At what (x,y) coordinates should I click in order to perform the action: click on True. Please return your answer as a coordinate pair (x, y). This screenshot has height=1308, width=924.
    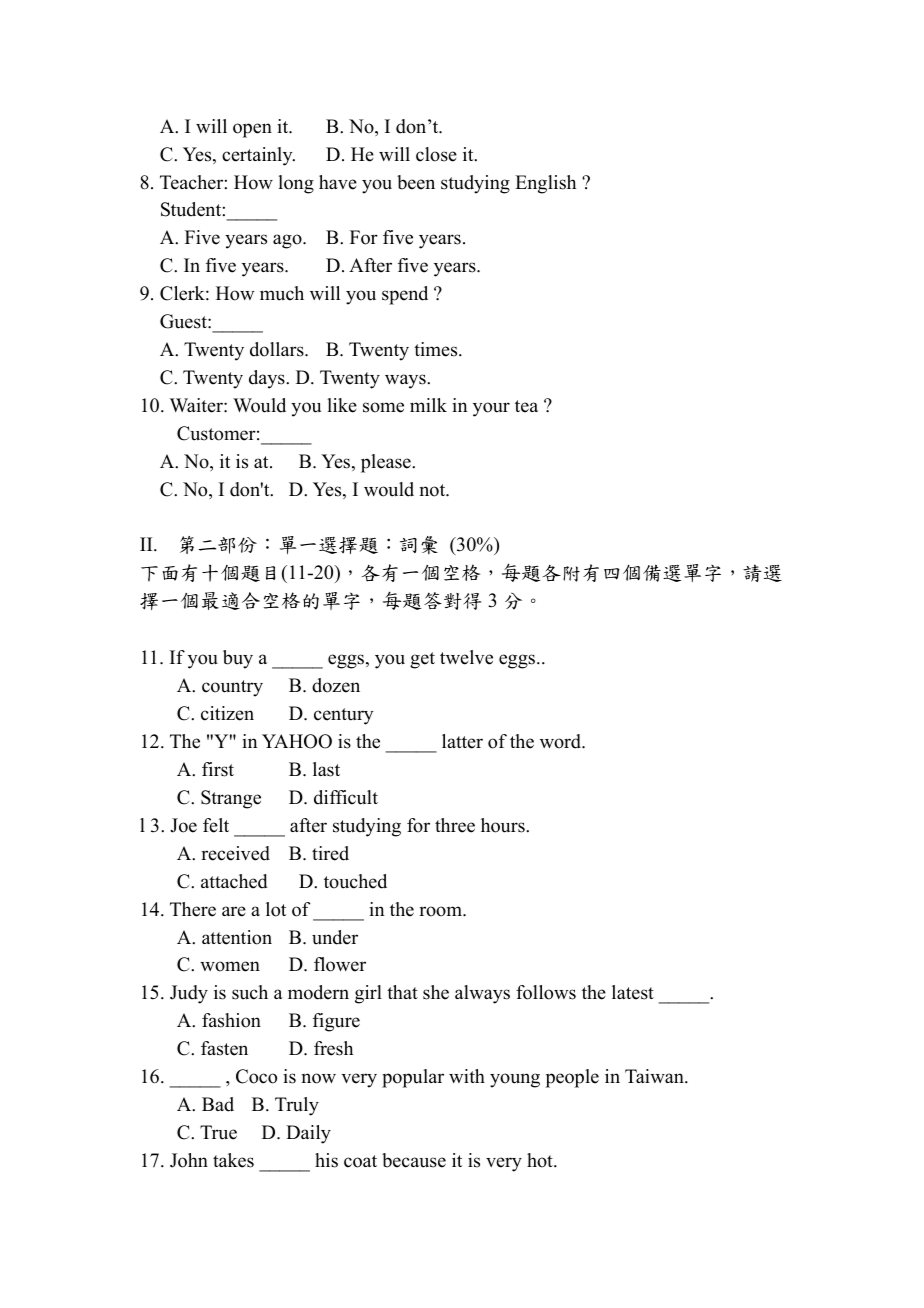
    Looking at the image, I should click on (218, 1132).
